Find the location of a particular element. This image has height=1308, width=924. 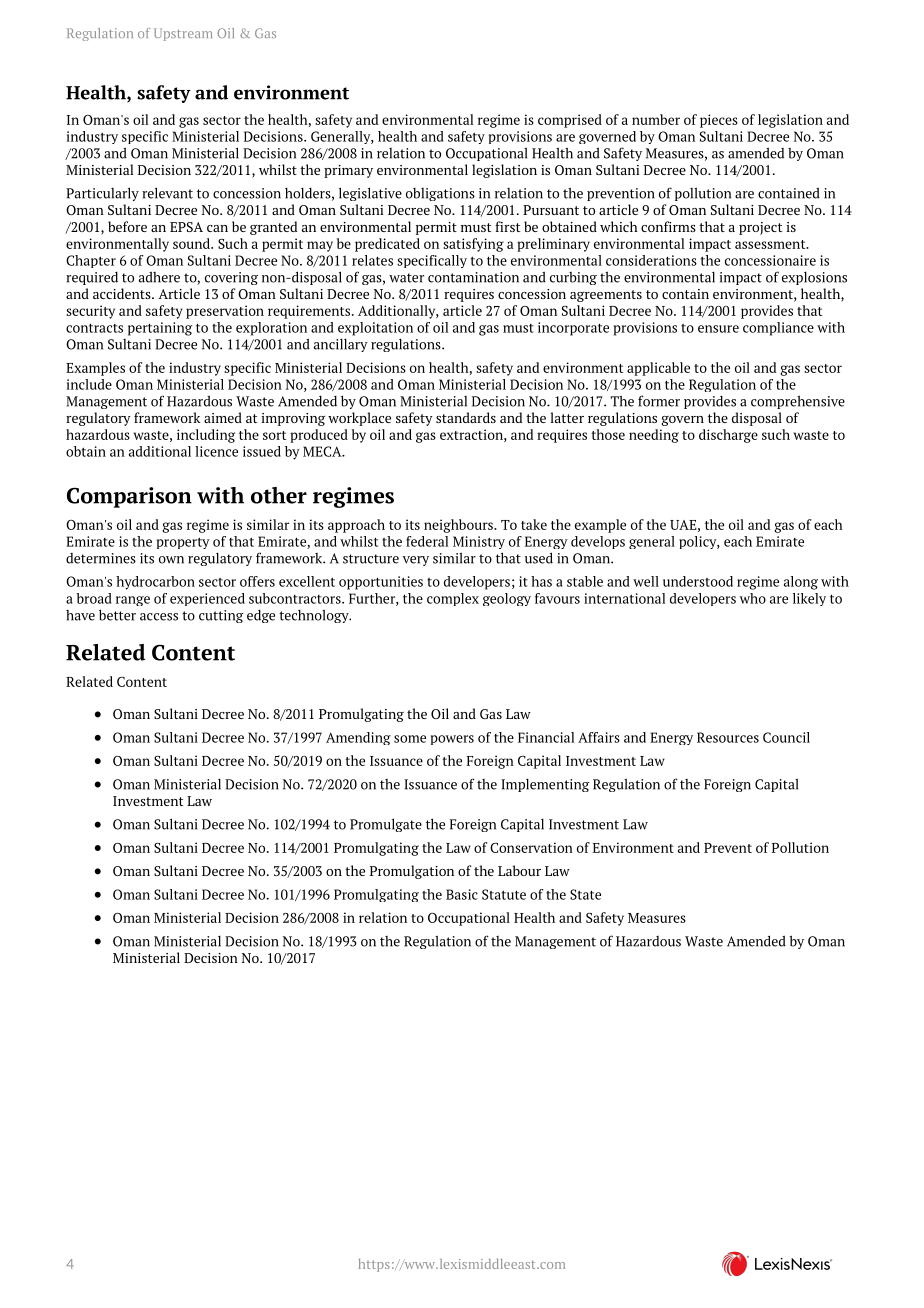

comprised is located at coordinates (570, 121).
